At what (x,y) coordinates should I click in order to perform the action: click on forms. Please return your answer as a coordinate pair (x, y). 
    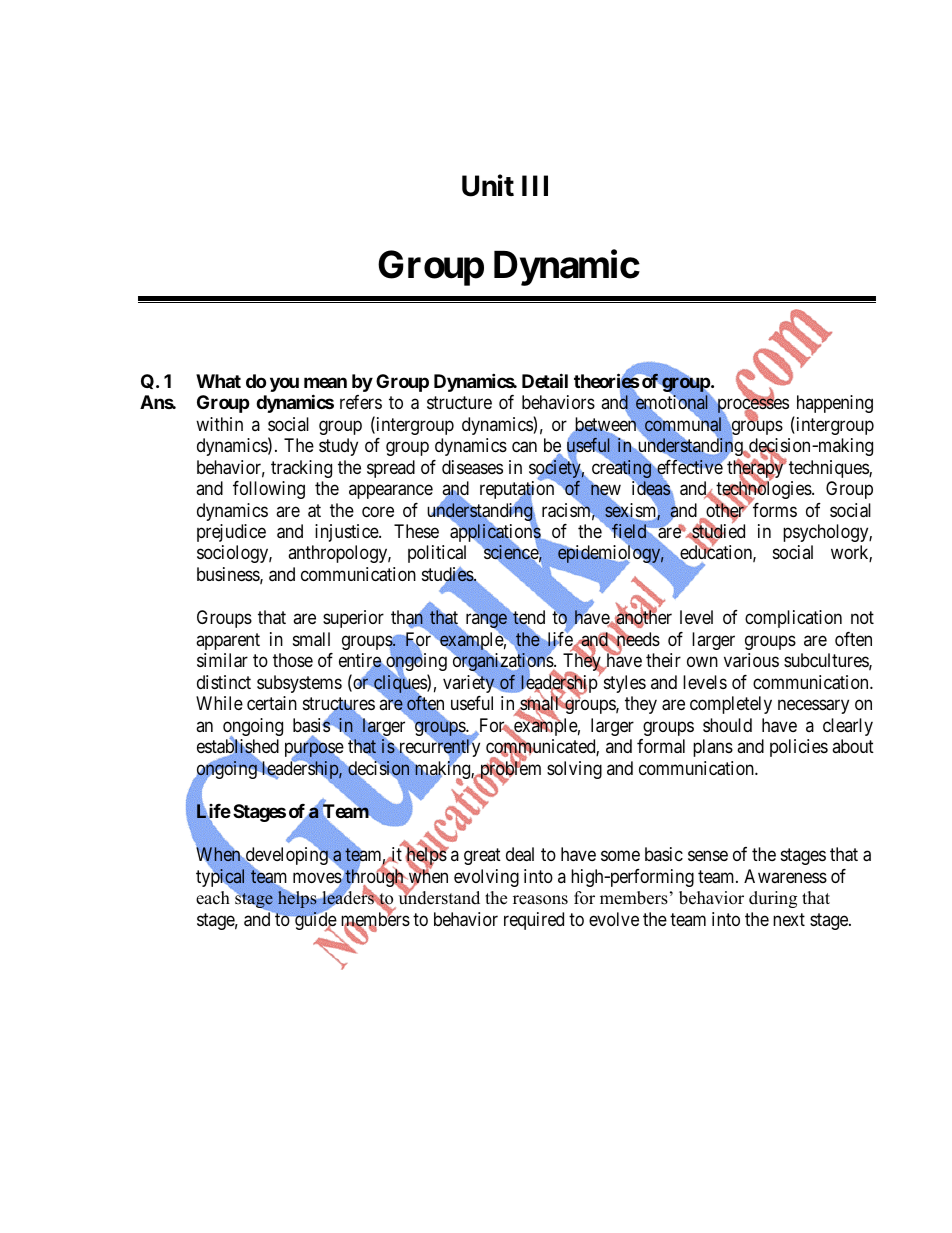
    Looking at the image, I should click on (775, 510).
